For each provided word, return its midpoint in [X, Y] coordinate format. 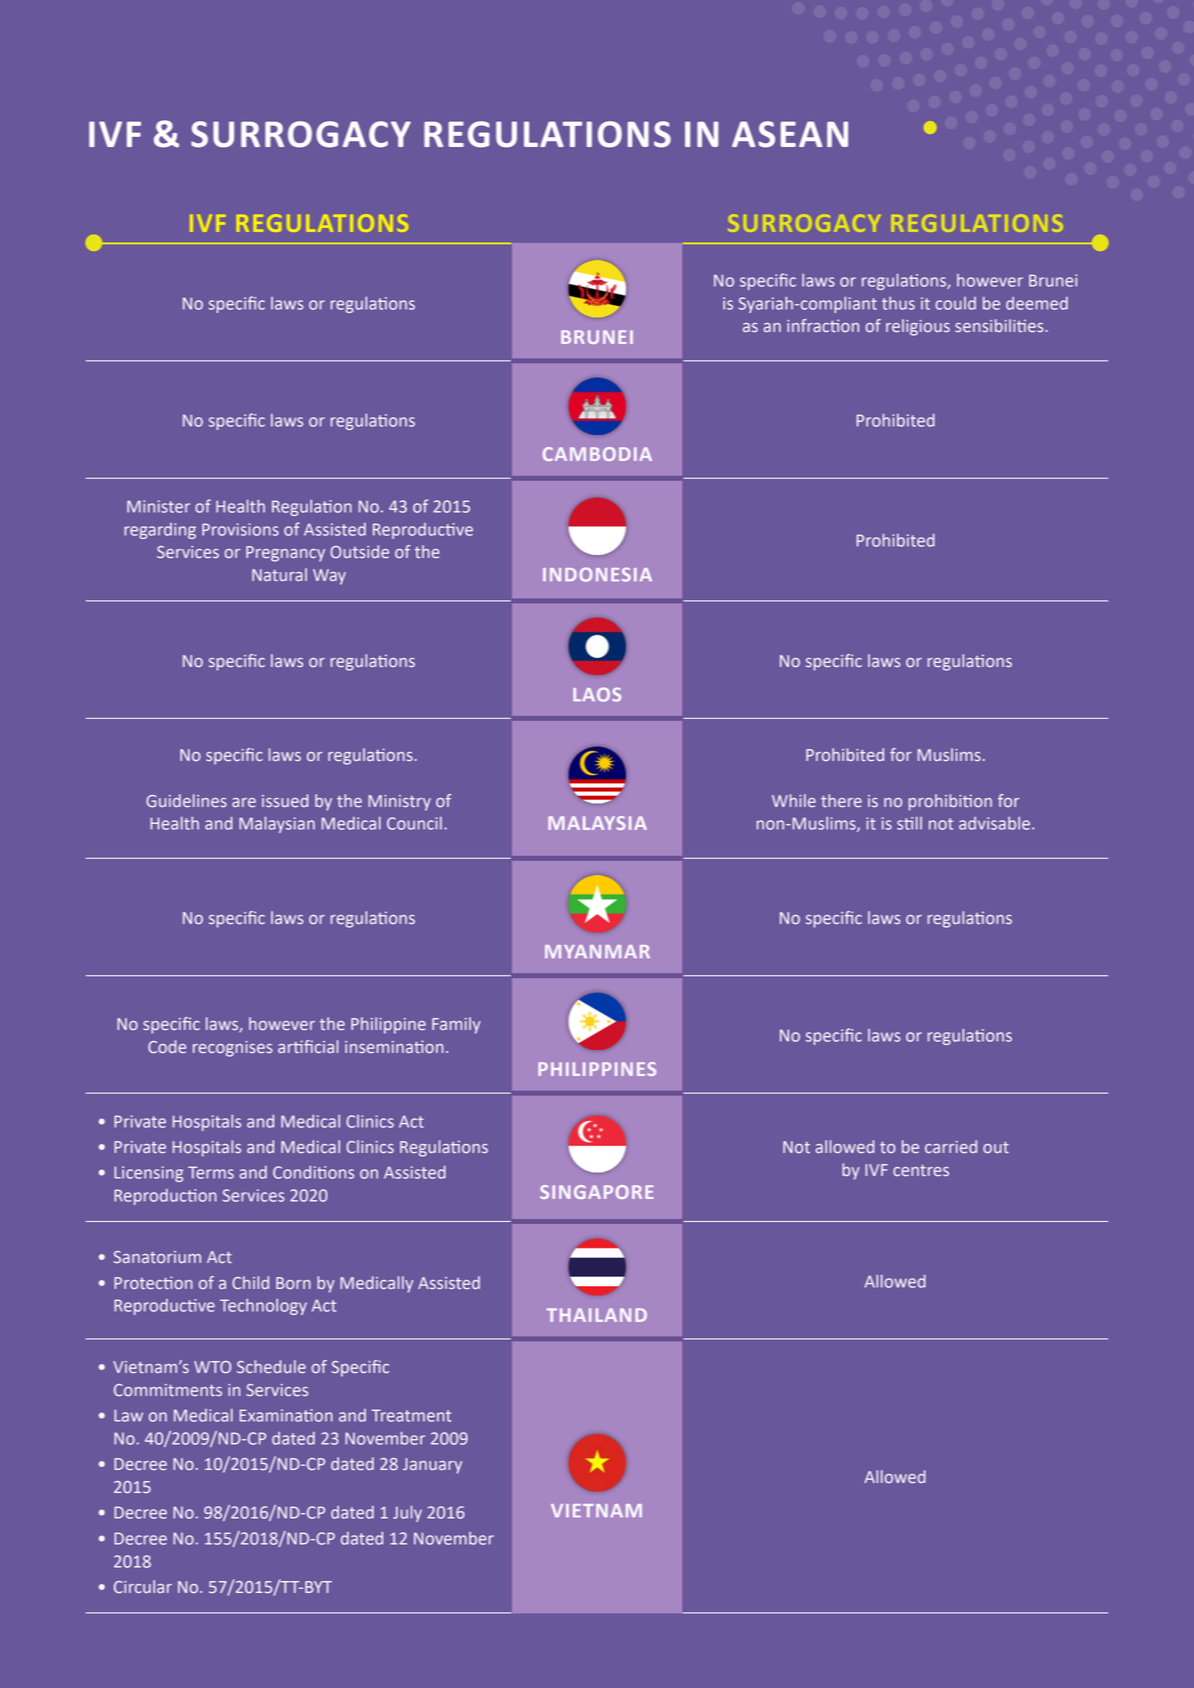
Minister [158, 506]
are [244, 802]
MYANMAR [597, 951]
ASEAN [790, 134]
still [909, 823]
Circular [143, 1586]
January [432, 1466]
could [956, 303]
